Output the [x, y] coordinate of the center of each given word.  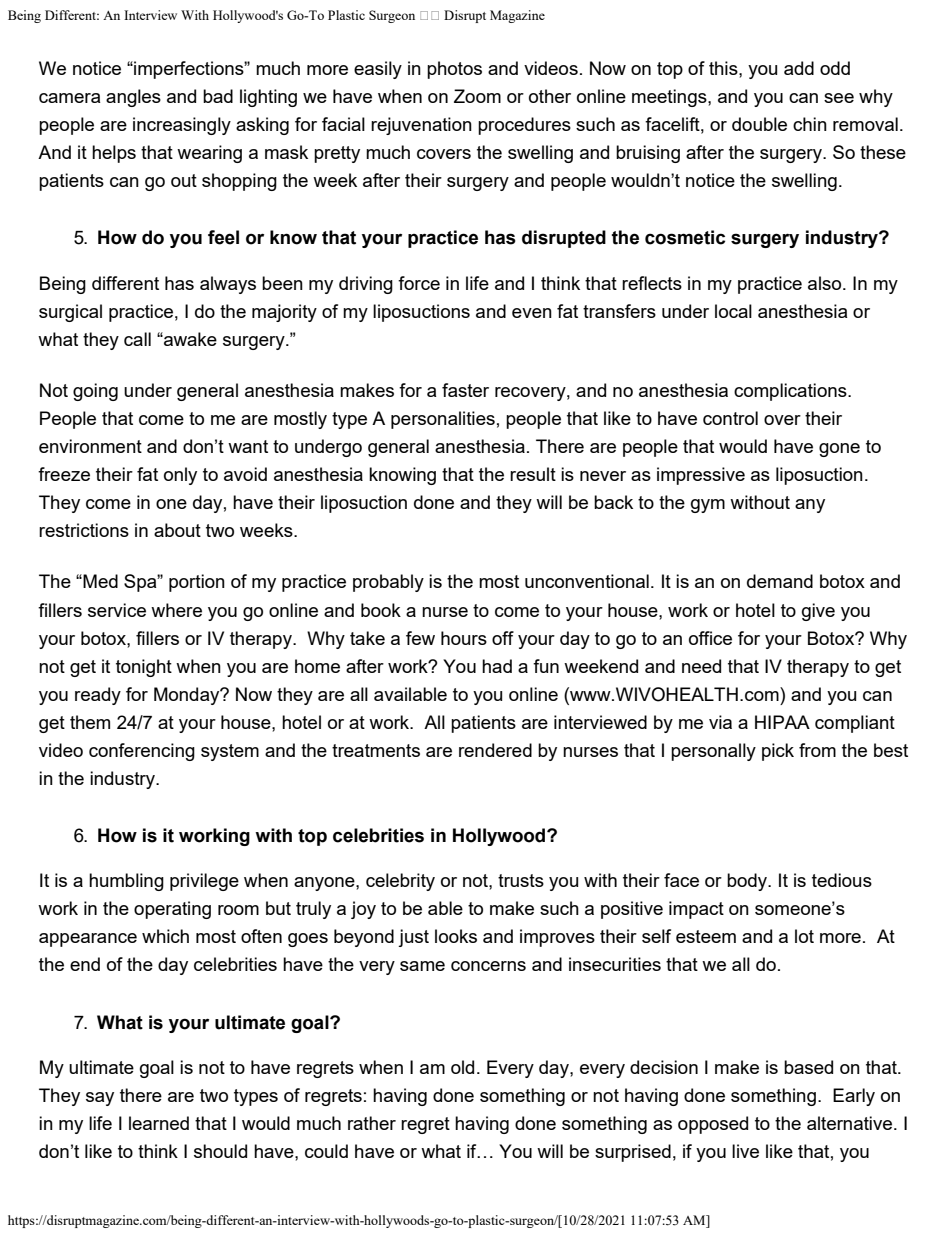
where [176, 610]
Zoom [477, 96]
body [748, 882]
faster [465, 390]
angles [133, 98]
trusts [521, 880]
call [137, 339]
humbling [126, 882]
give [818, 612]
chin [810, 124]
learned [159, 1123]
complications [791, 392]
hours [464, 638]
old [462, 1067]
